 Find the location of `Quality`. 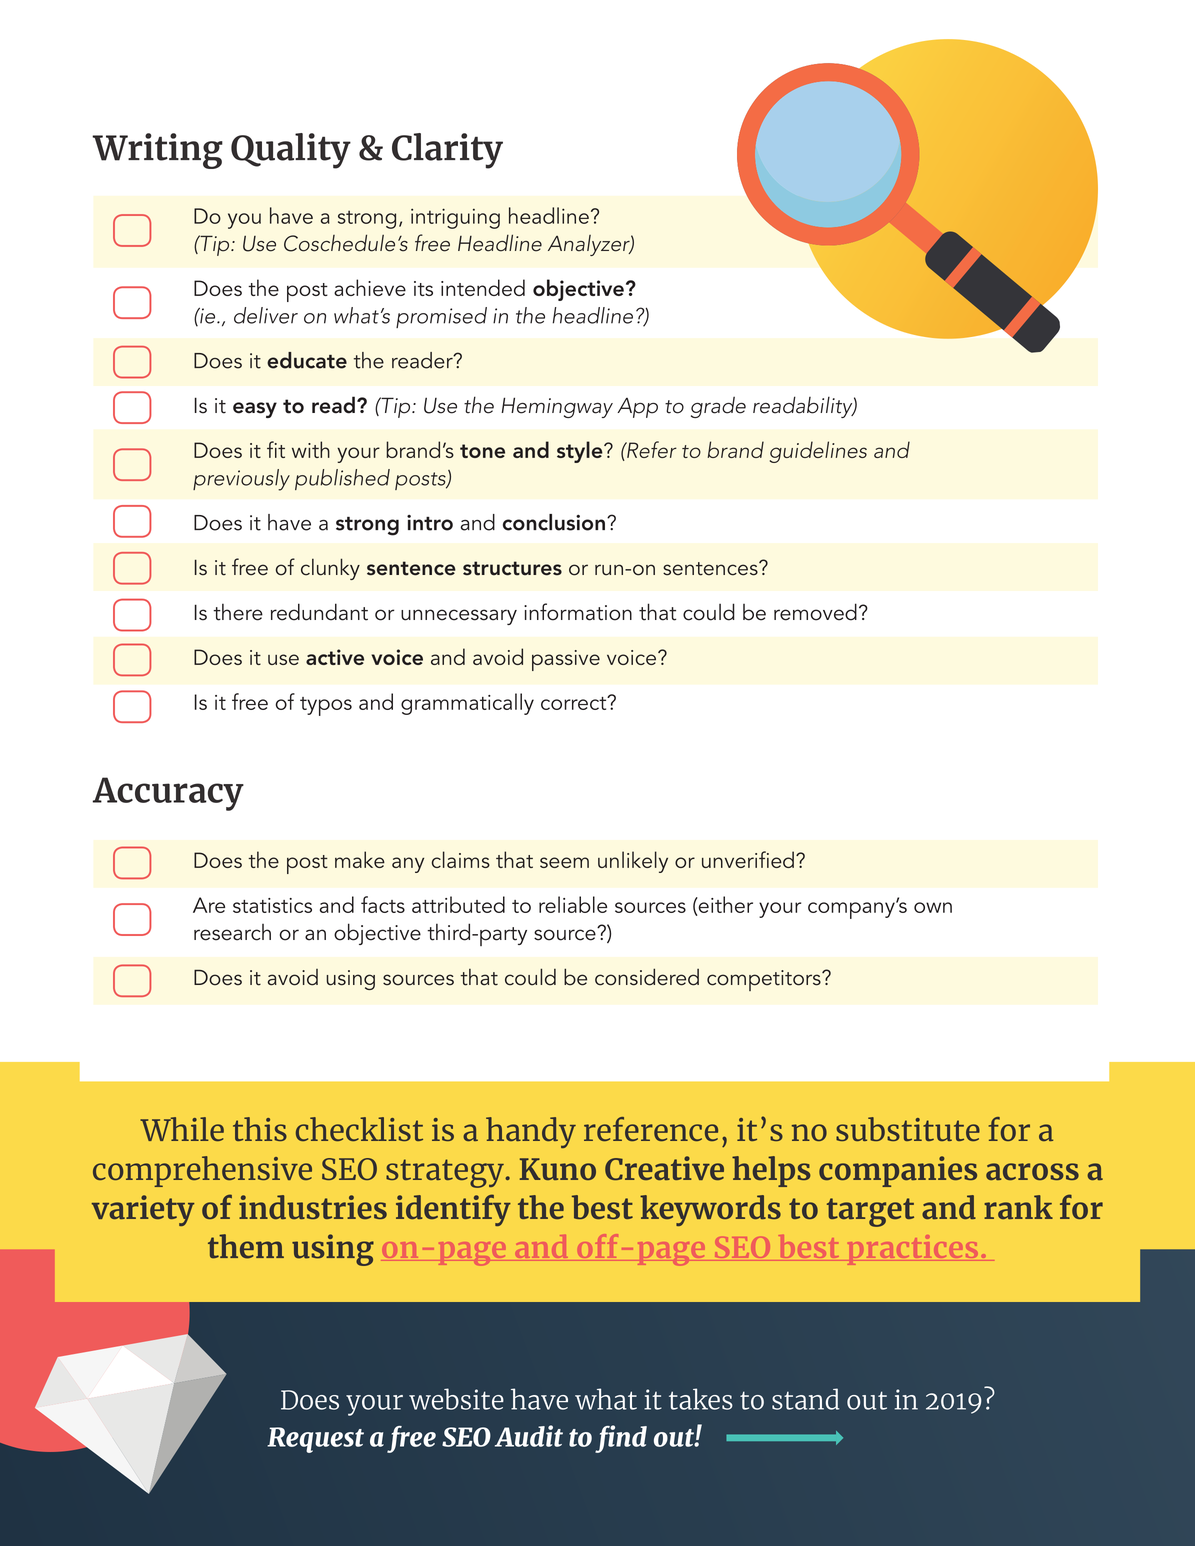

Quality is located at coordinates (291, 151).
